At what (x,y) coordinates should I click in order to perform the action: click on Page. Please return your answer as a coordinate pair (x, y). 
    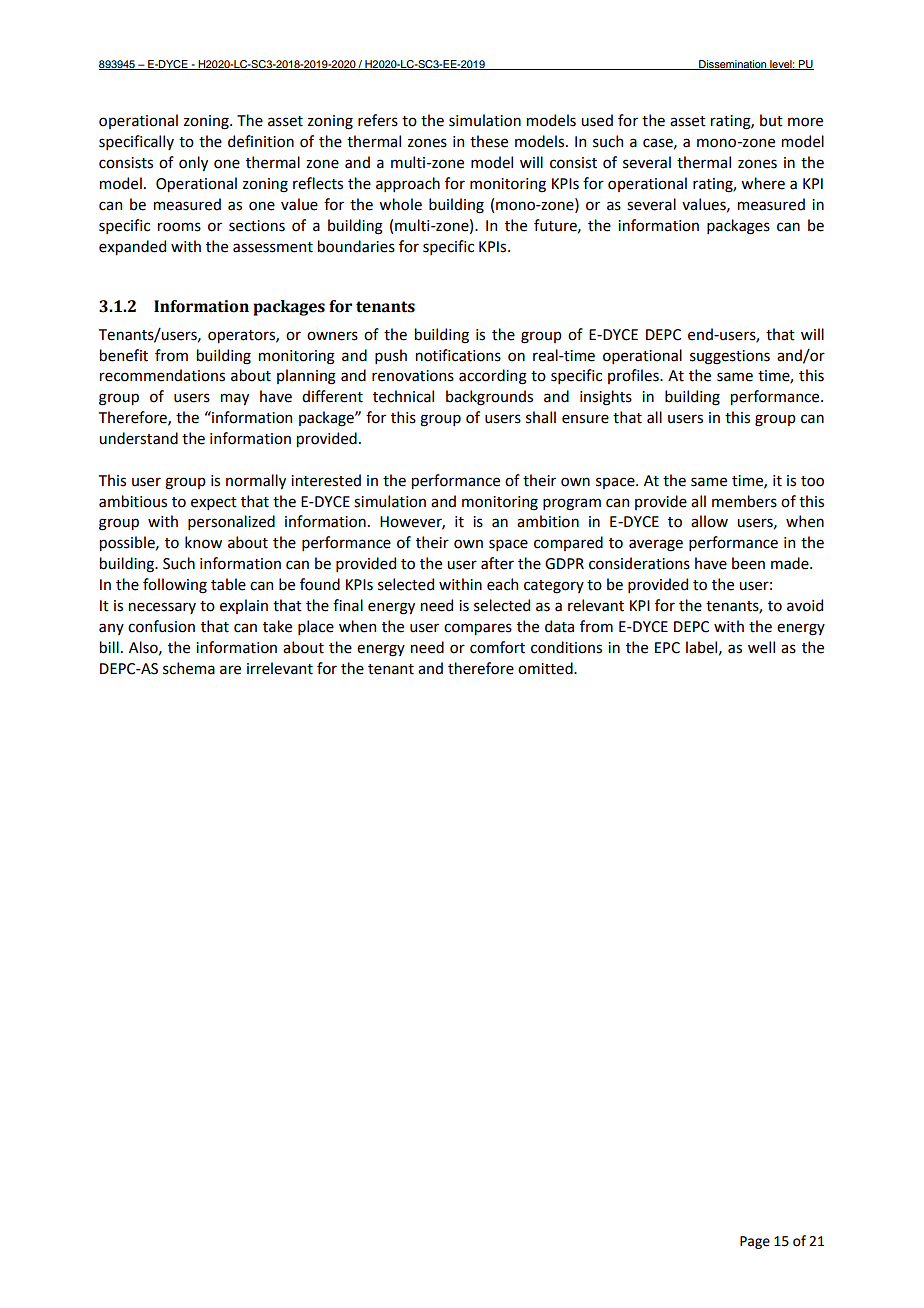
    Looking at the image, I should click on (755, 1242).
